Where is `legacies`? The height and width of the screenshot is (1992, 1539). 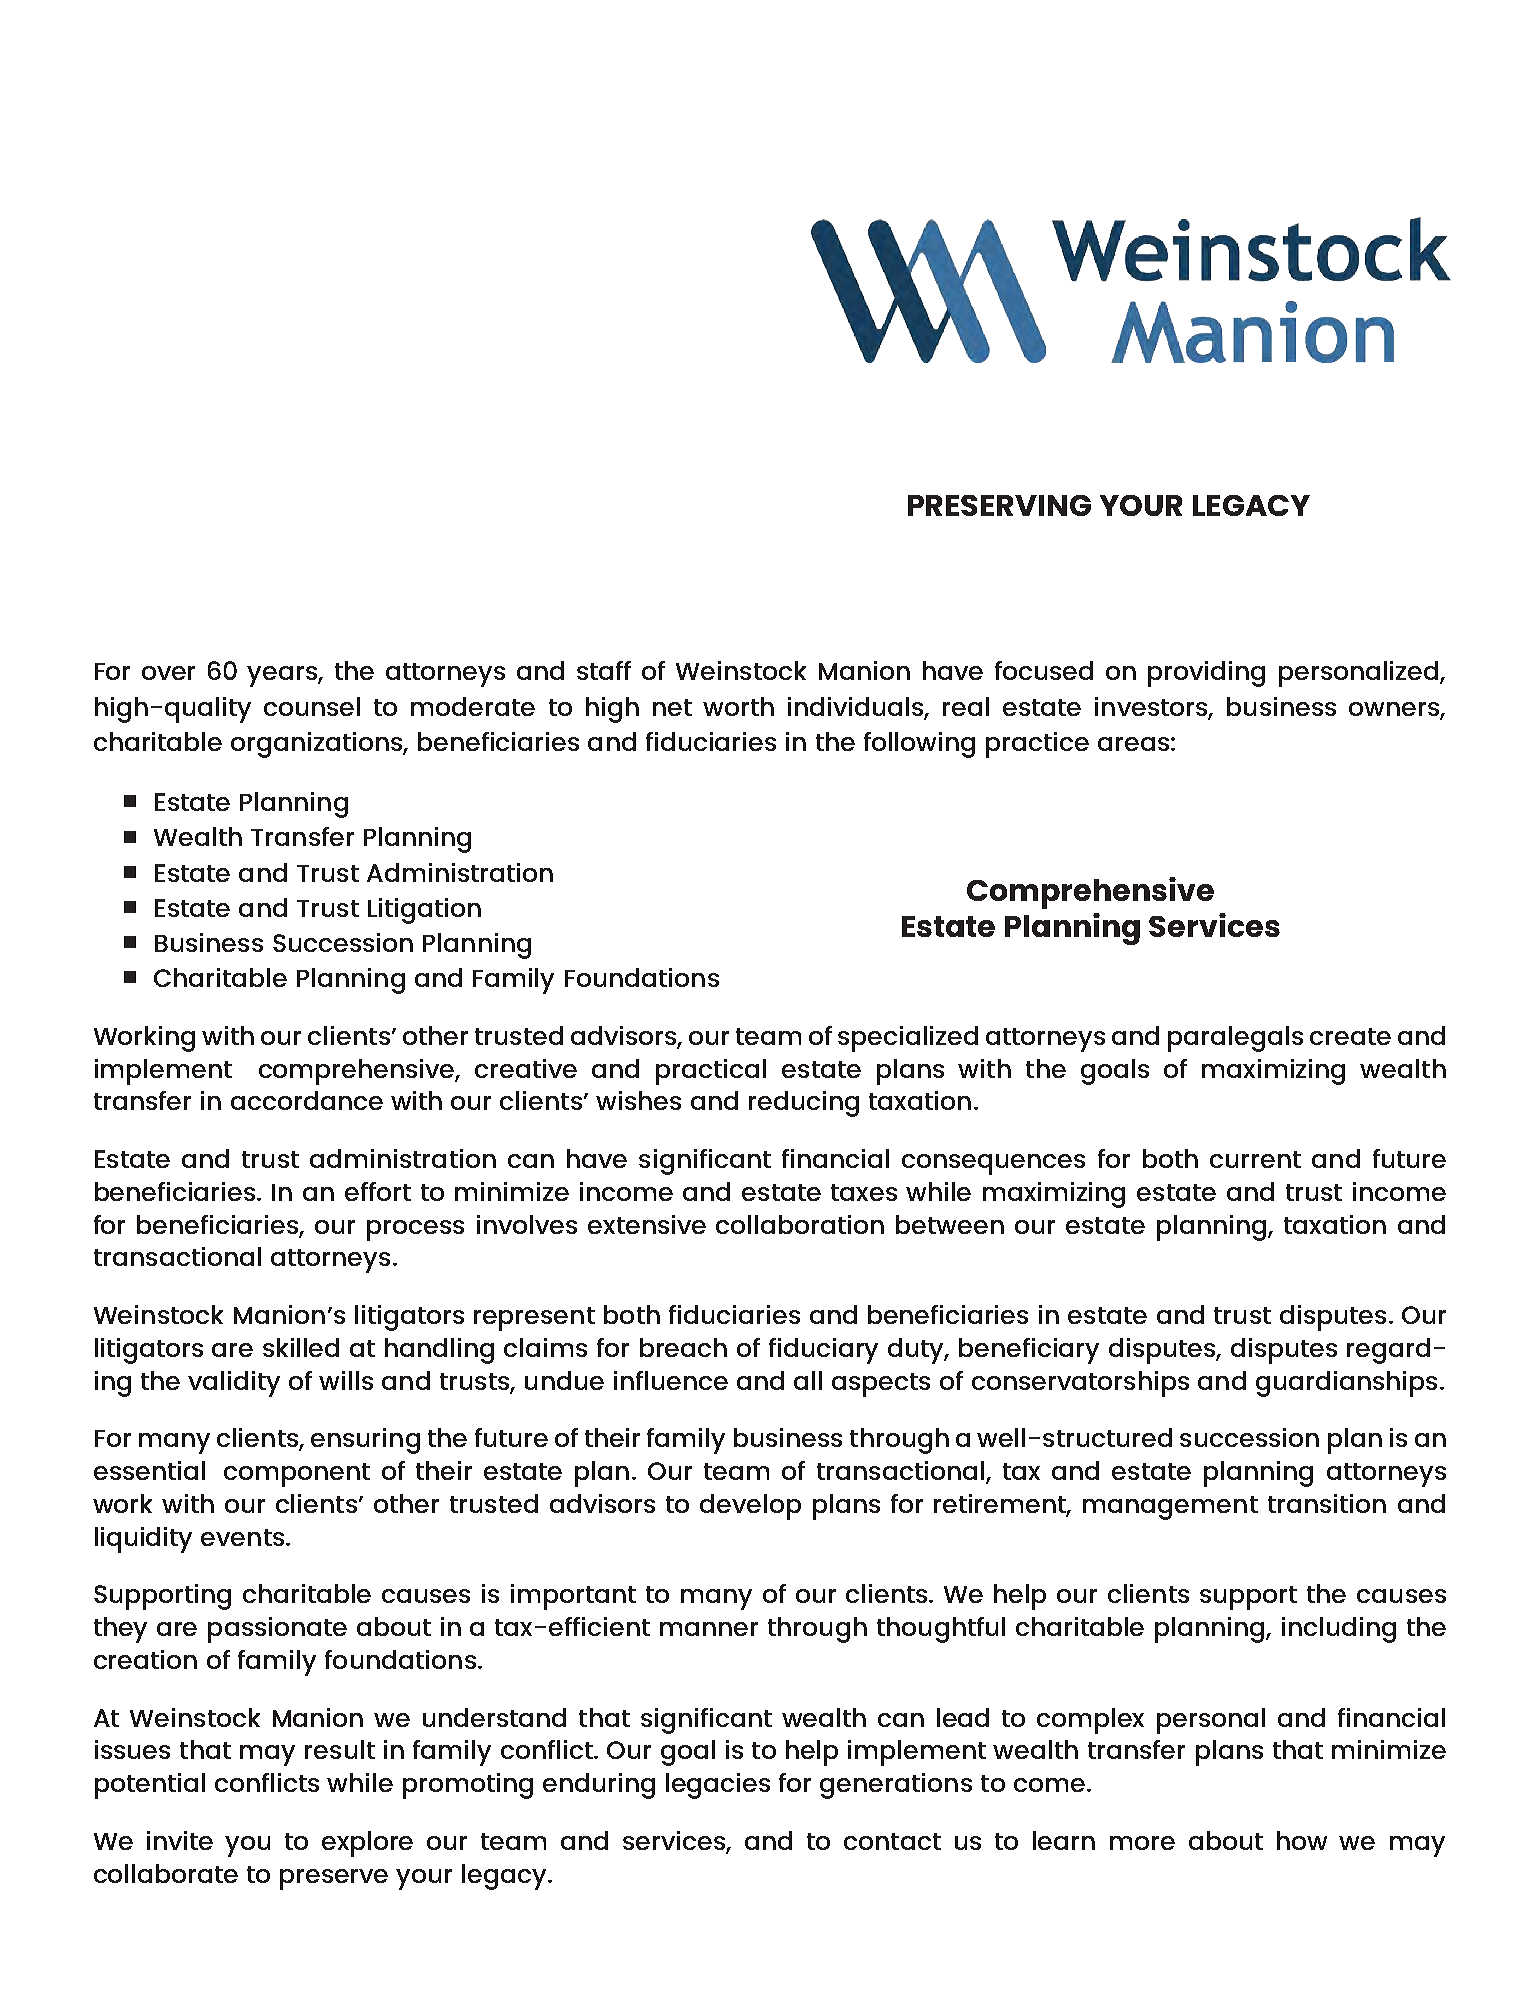 legacies is located at coordinates (718, 1786).
